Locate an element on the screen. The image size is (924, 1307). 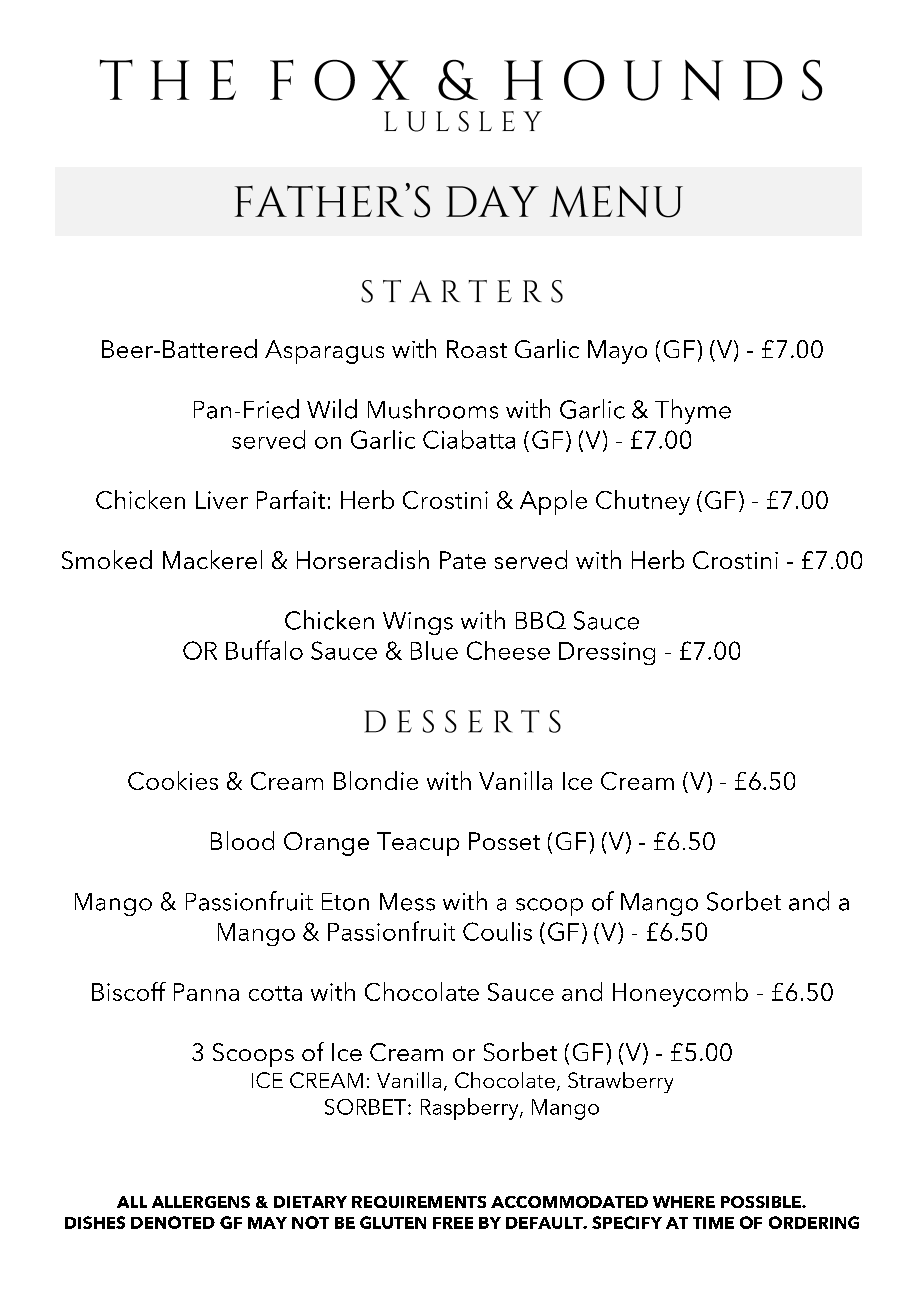
Roast is located at coordinates (477, 349).
